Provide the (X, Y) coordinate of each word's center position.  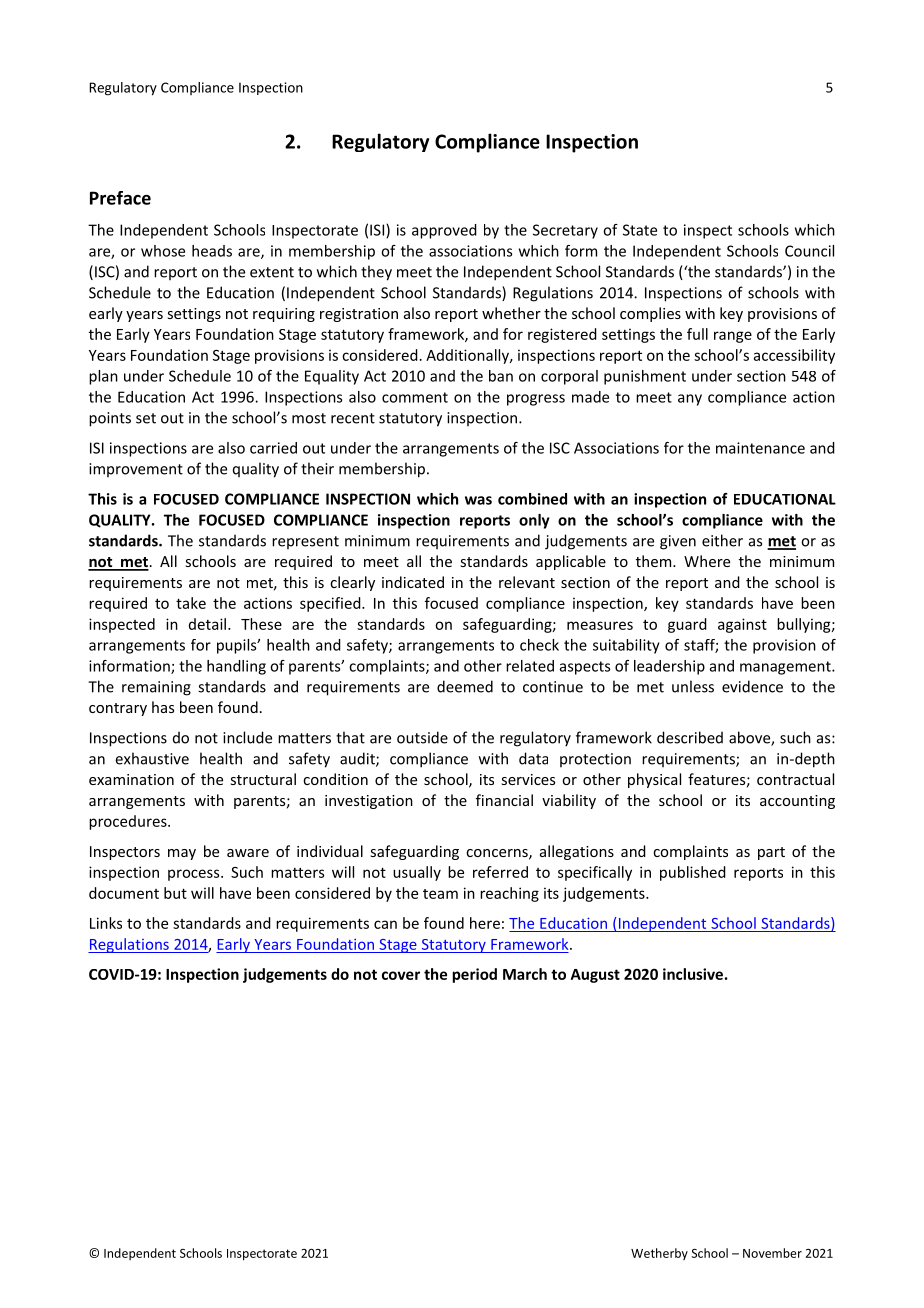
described (690, 737)
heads (212, 251)
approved (444, 231)
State (640, 230)
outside (422, 737)
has (163, 707)
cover (401, 975)
